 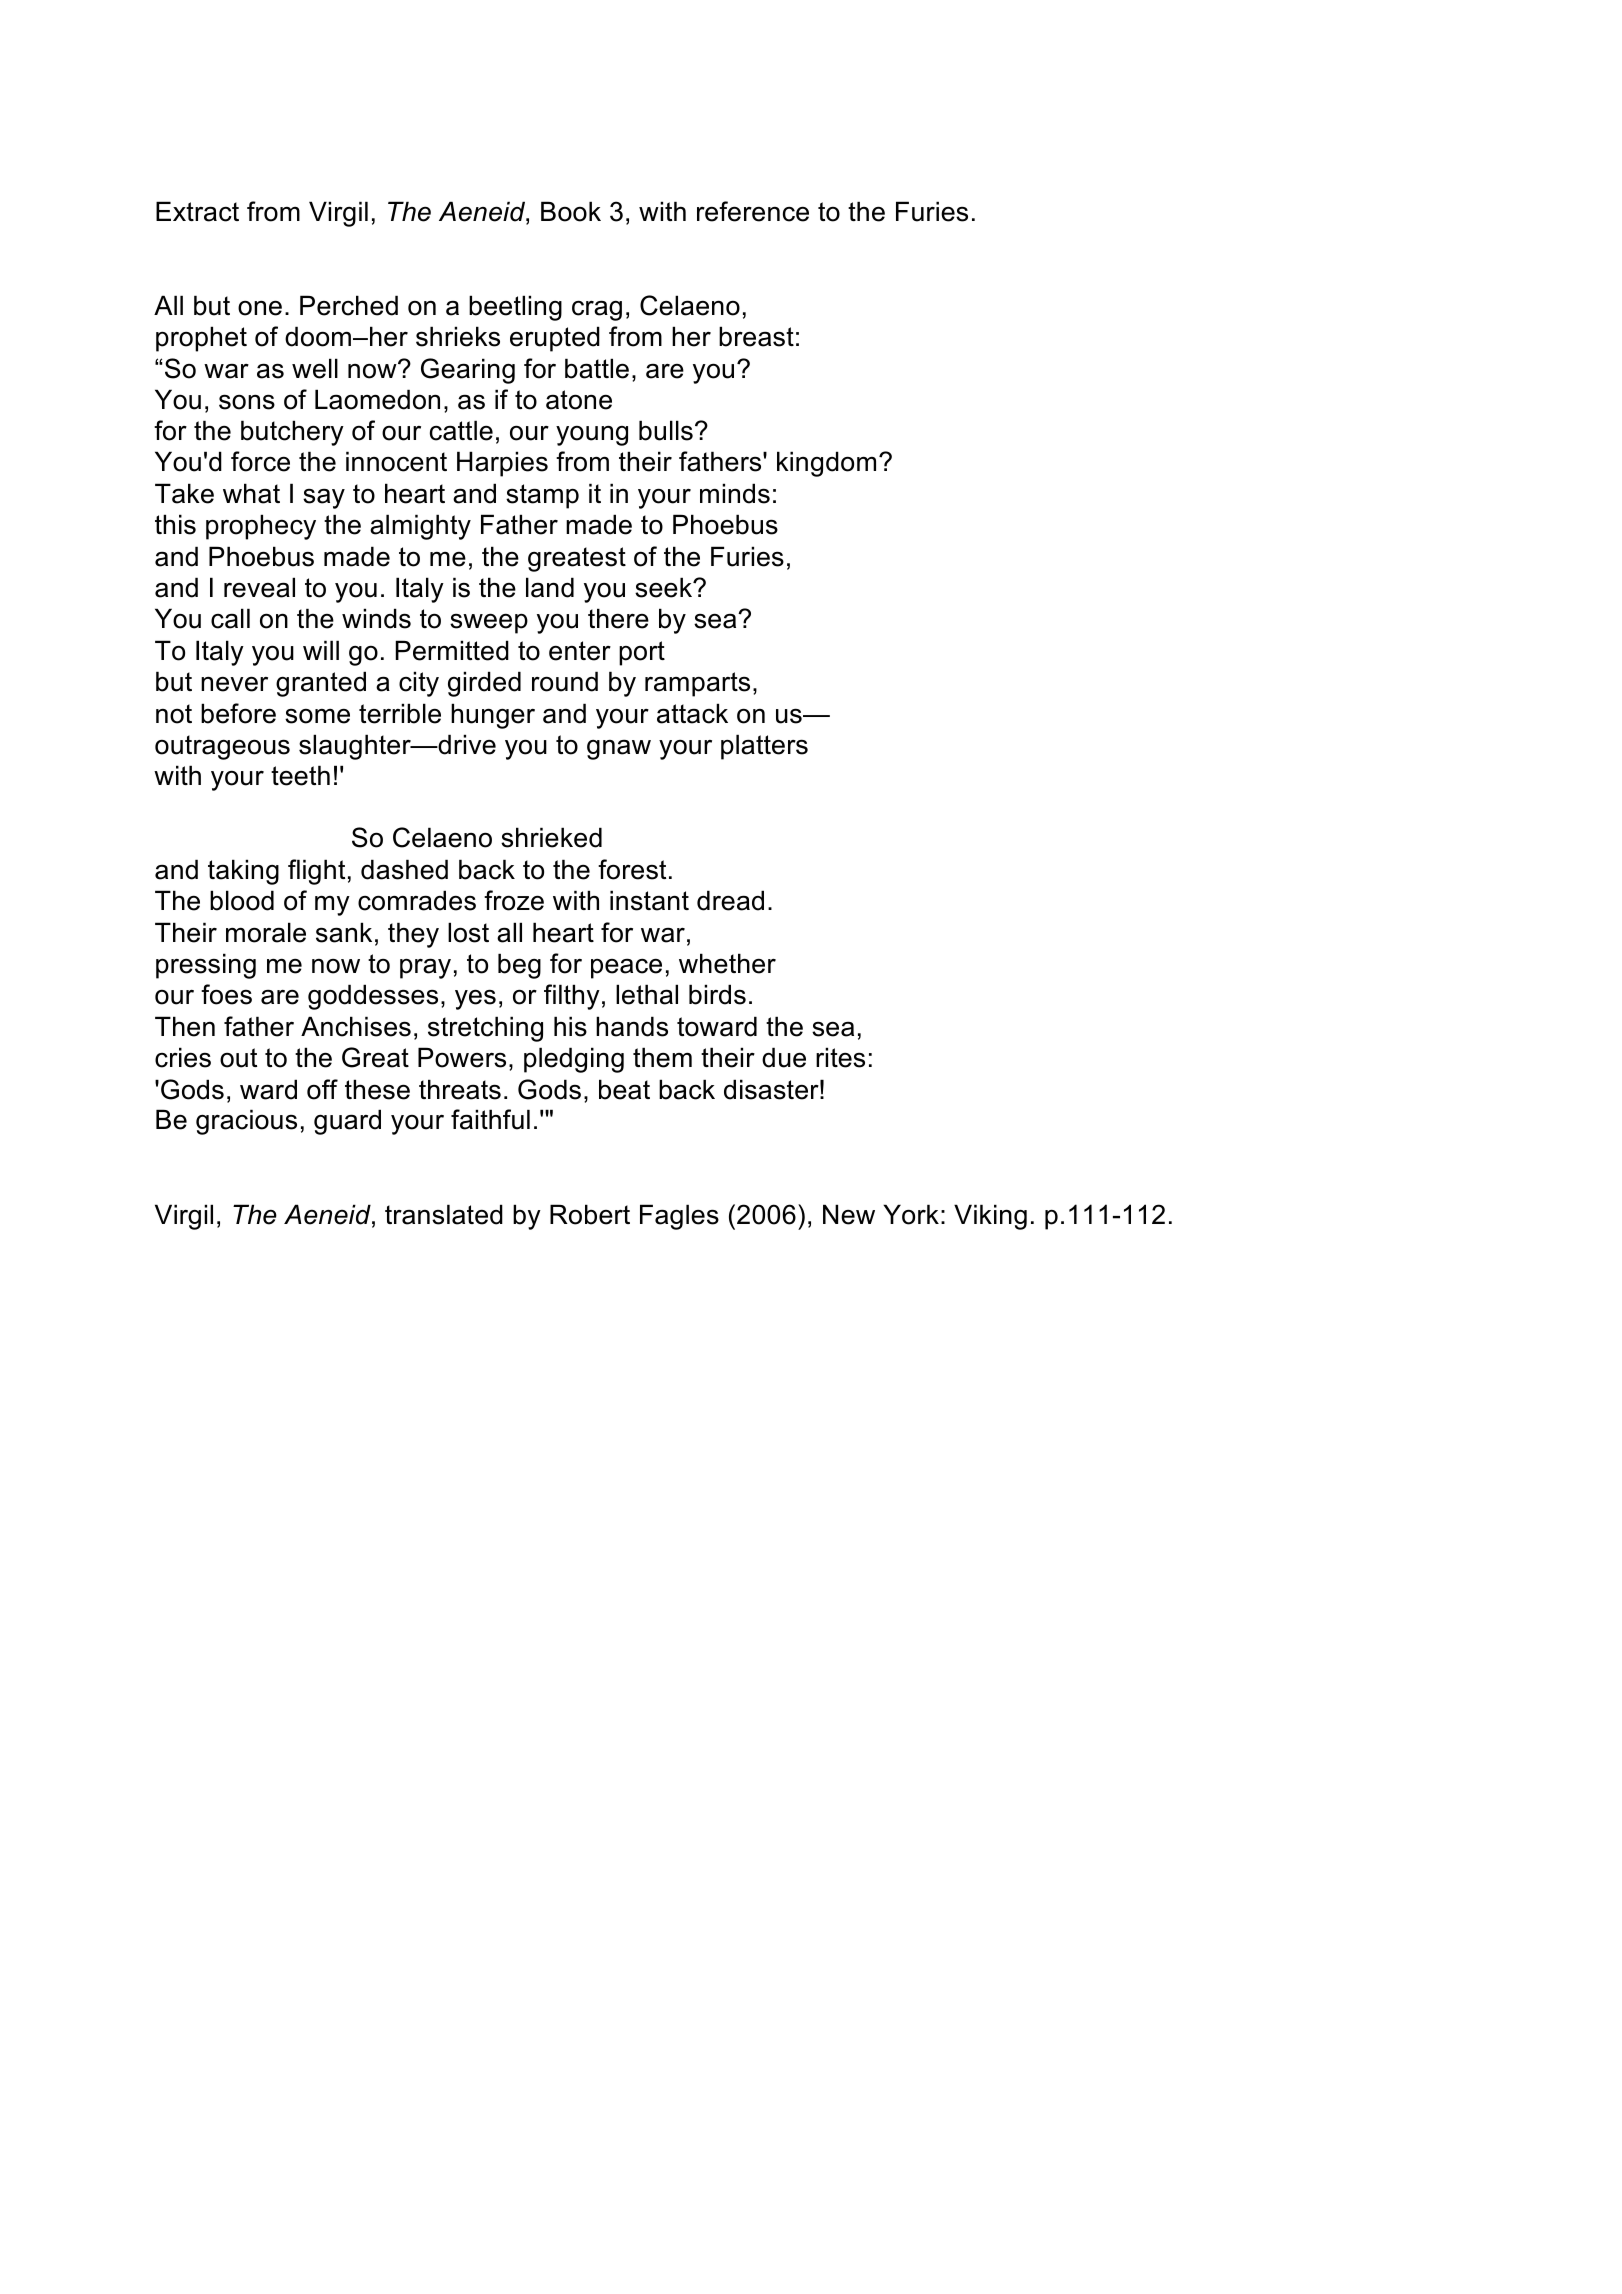 I want to click on Book, so click(x=571, y=211).
